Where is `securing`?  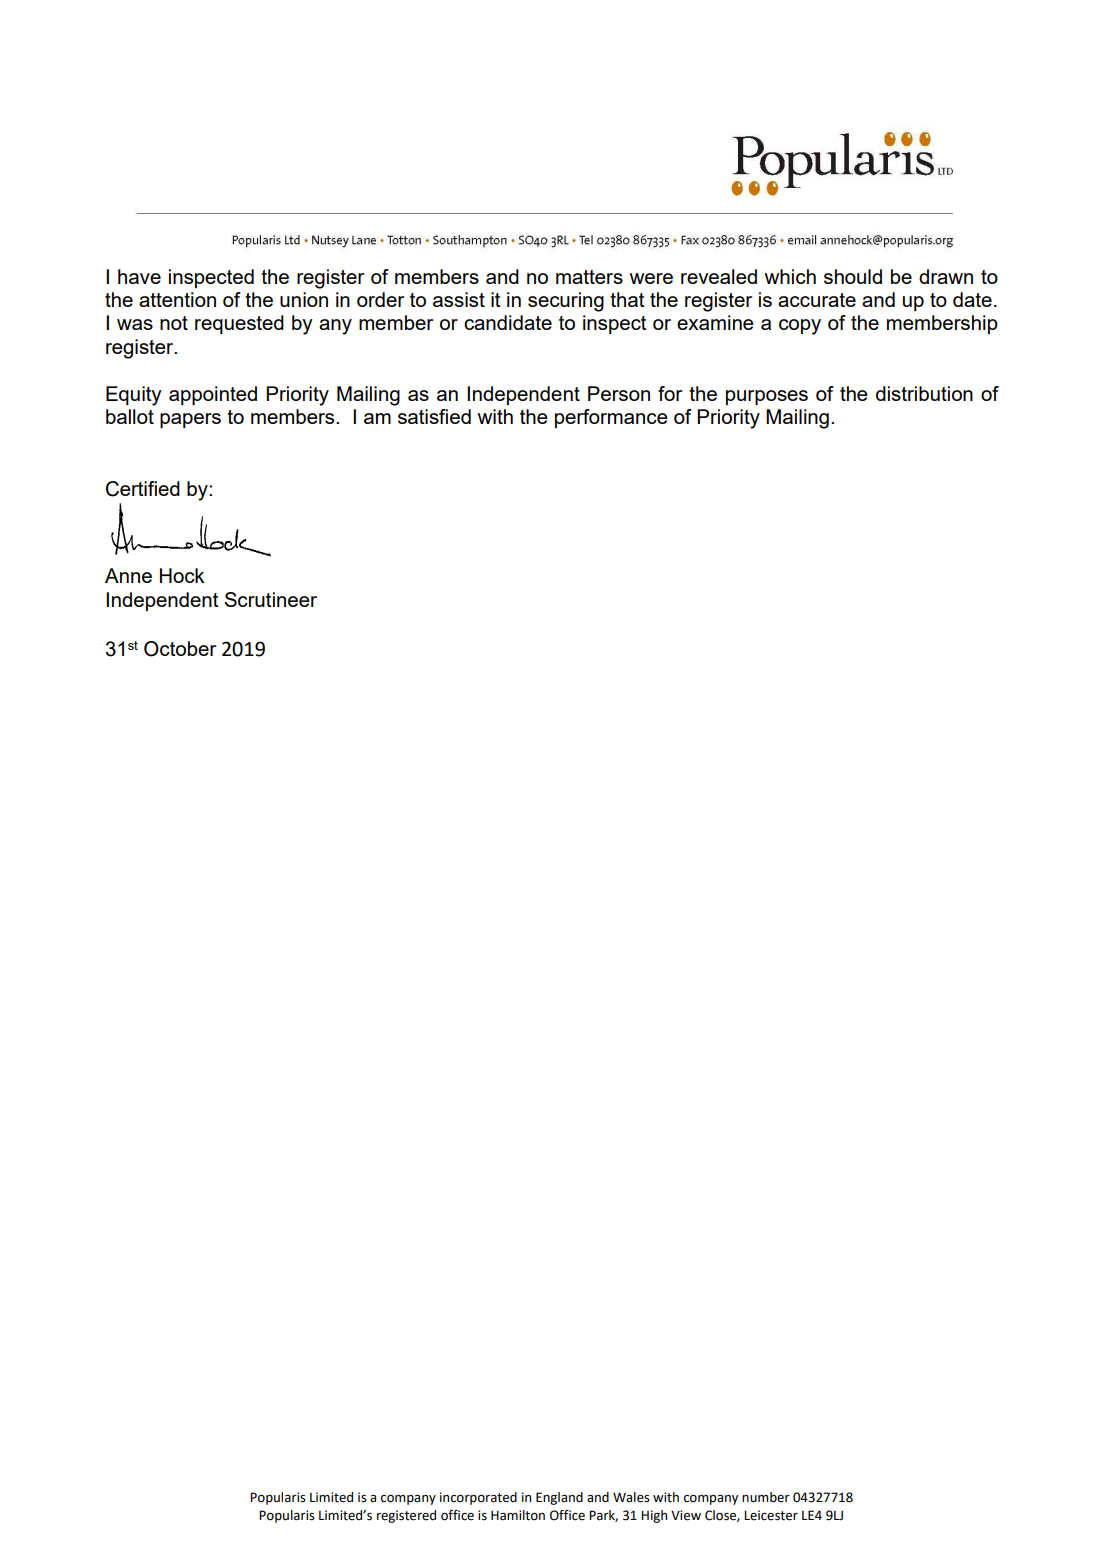
securing is located at coordinates (566, 302).
